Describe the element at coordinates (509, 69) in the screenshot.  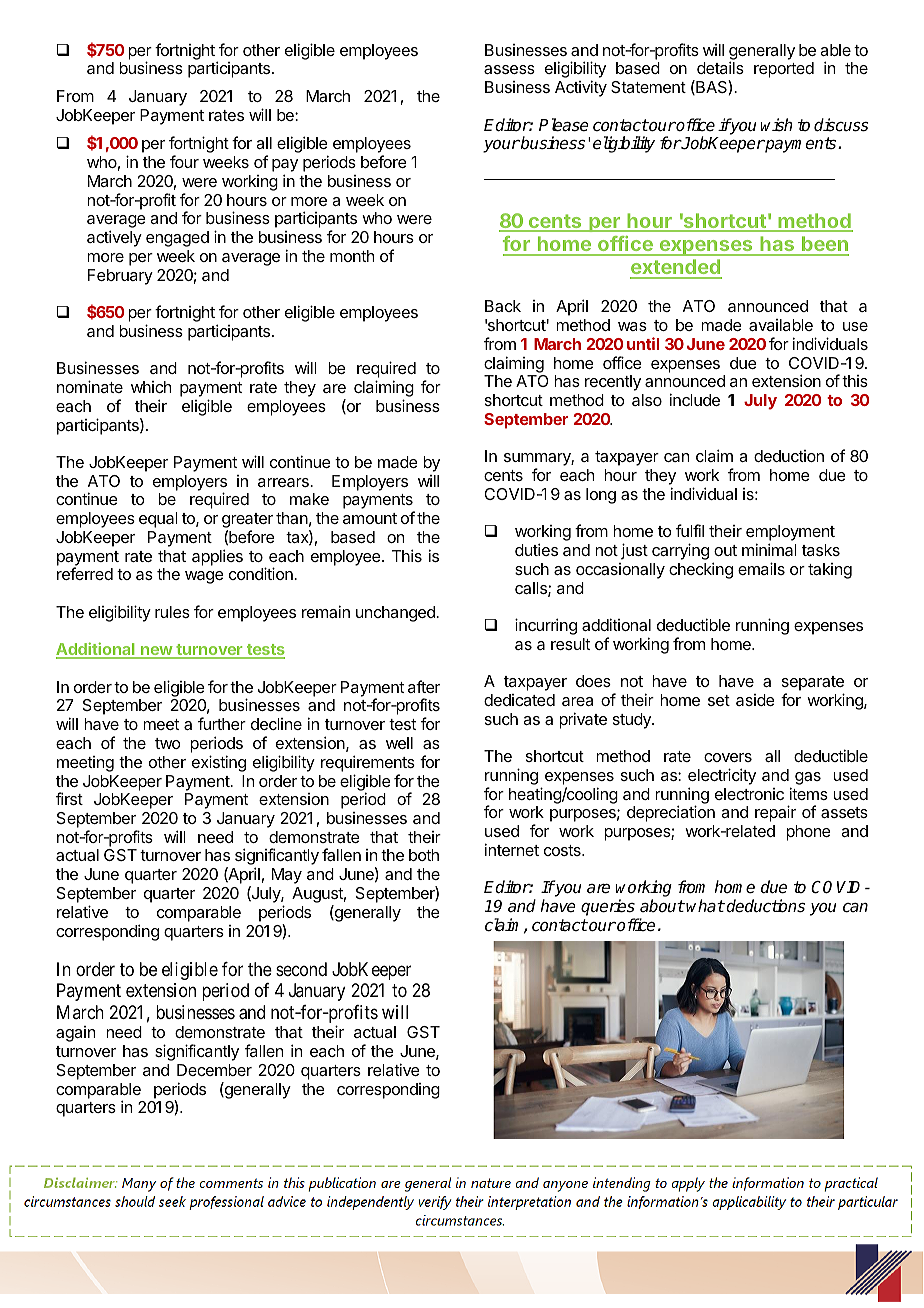
I see `assess` at that location.
